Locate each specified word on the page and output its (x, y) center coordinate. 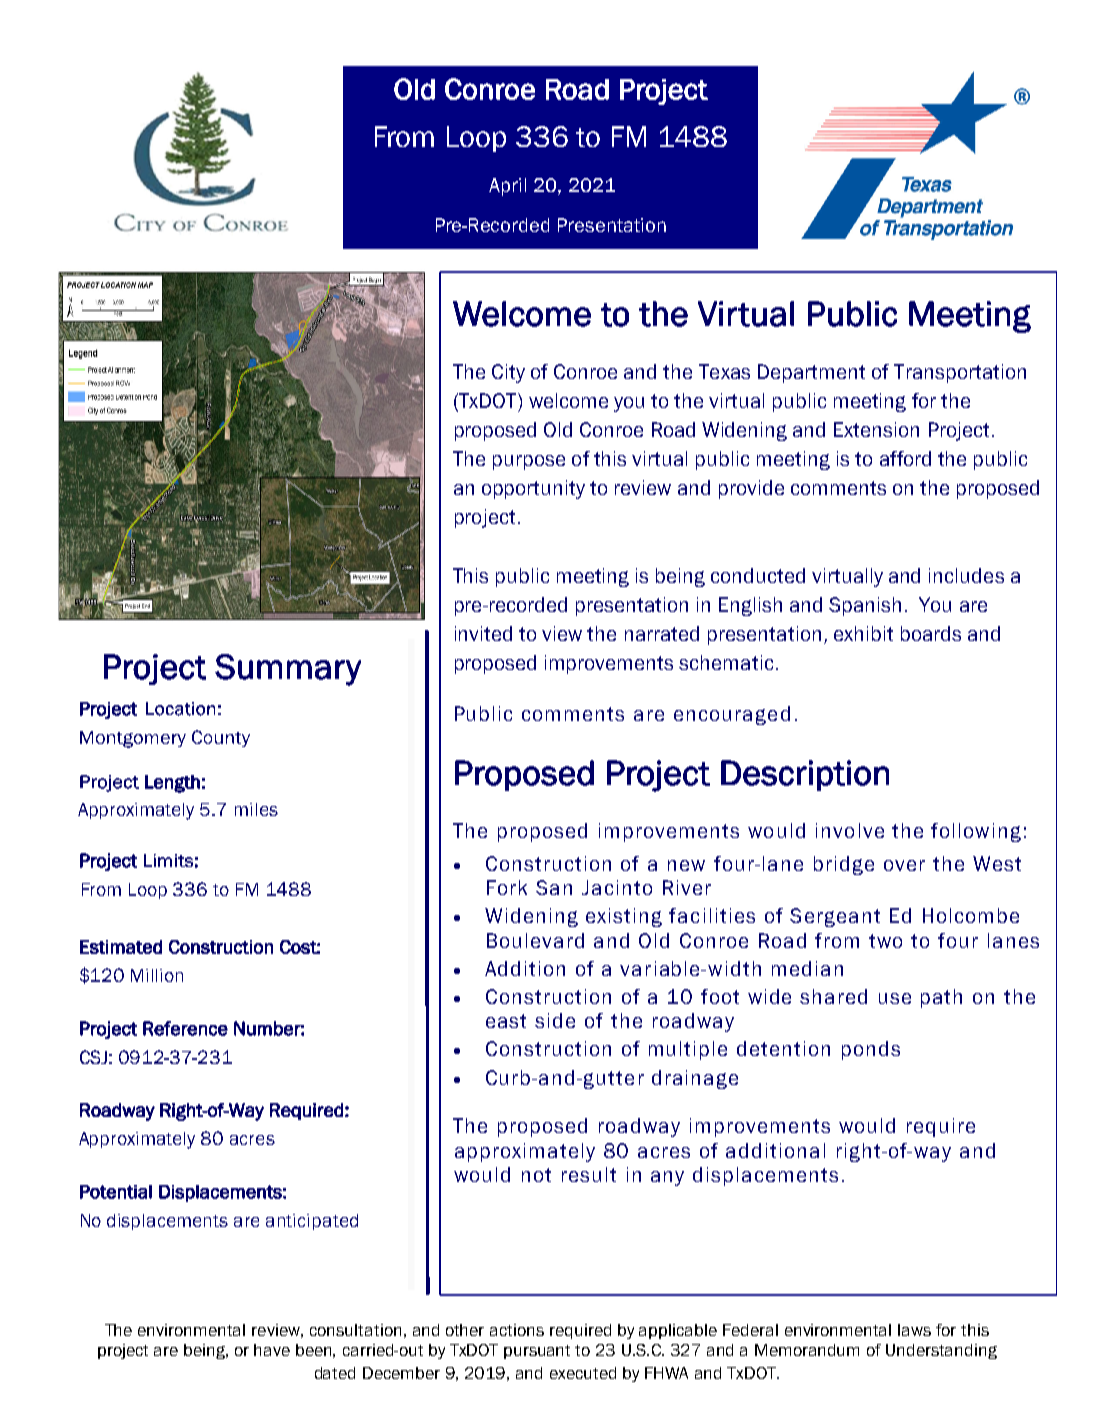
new (686, 865)
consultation (355, 1330)
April (507, 187)
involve (850, 830)
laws (914, 1330)
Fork (507, 887)
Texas (724, 371)
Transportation (960, 373)
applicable (678, 1331)
